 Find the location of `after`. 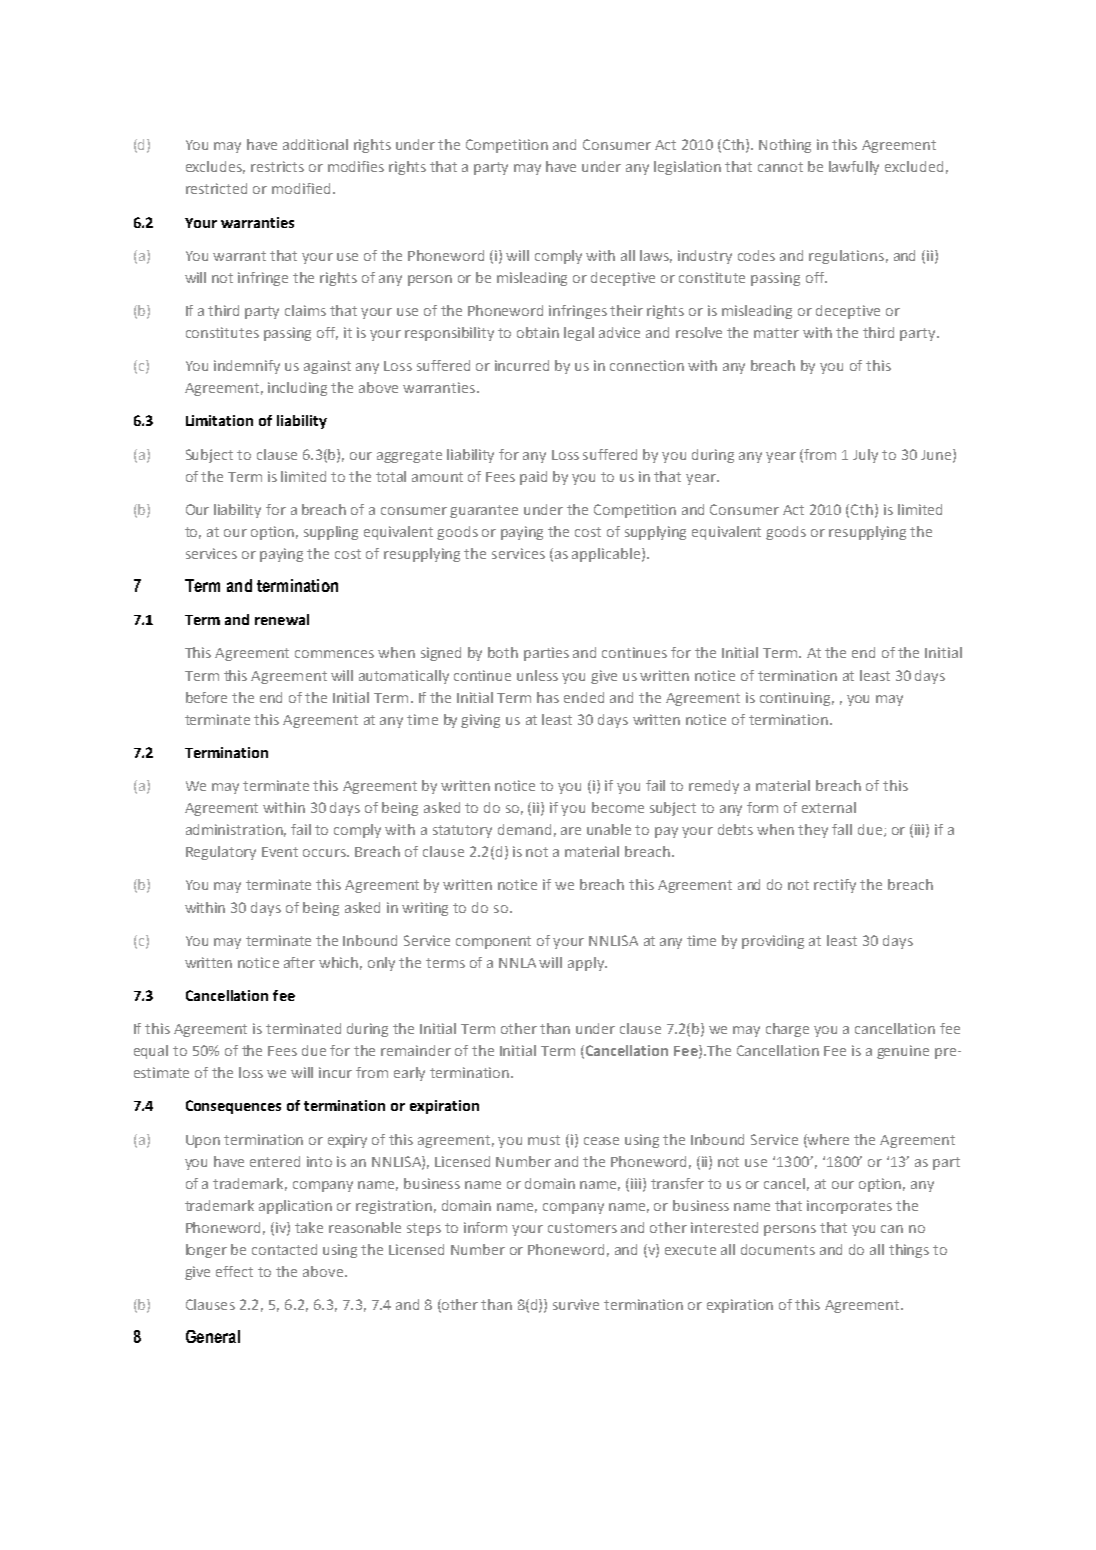

after is located at coordinates (299, 962).
